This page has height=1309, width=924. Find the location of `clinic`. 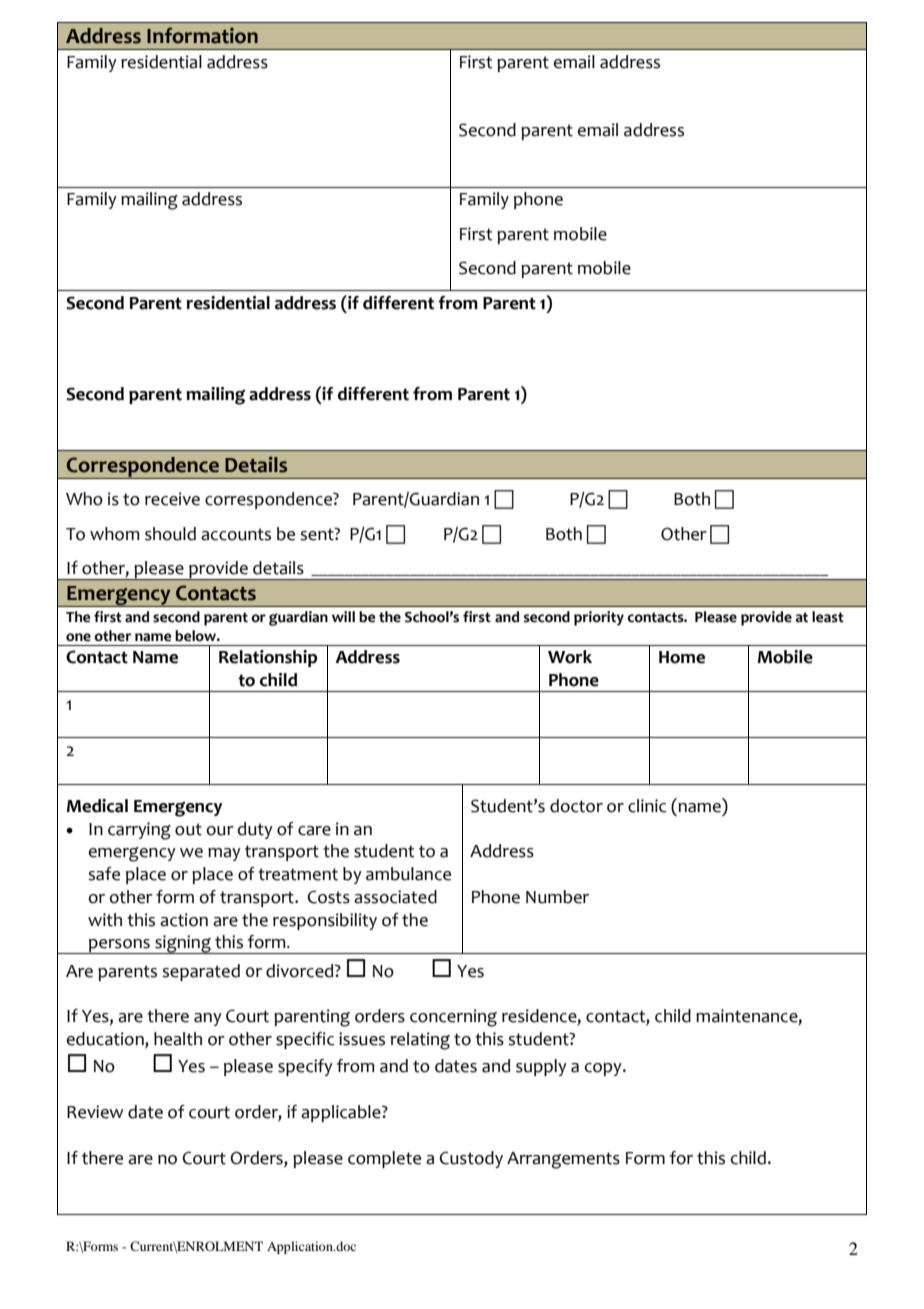

clinic is located at coordinates (647, 806).
